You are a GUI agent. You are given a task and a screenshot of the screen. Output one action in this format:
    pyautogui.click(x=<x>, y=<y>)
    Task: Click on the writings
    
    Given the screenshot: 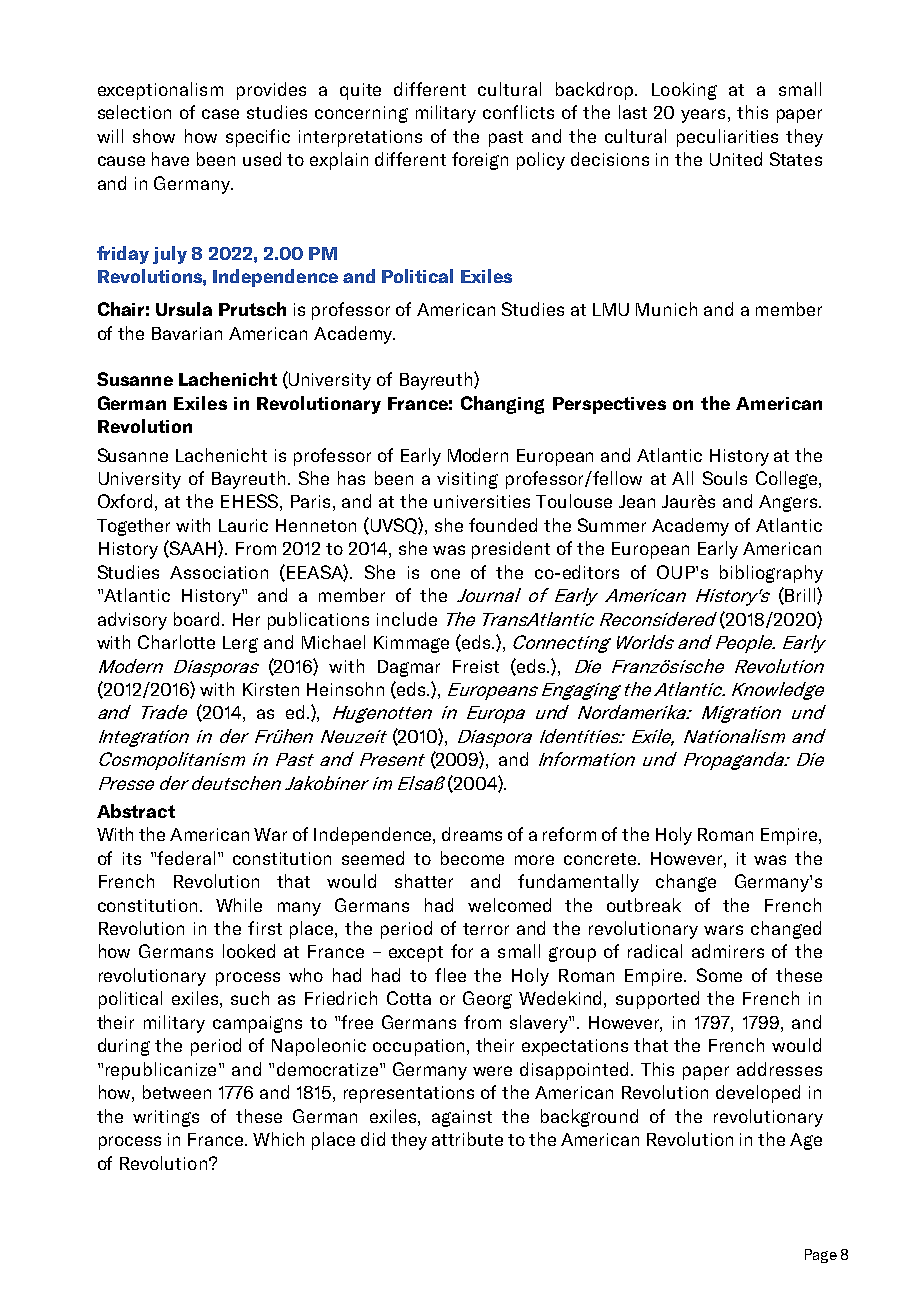 What is the action you would take?
    pyautogui.click(x=166, y=1118)
